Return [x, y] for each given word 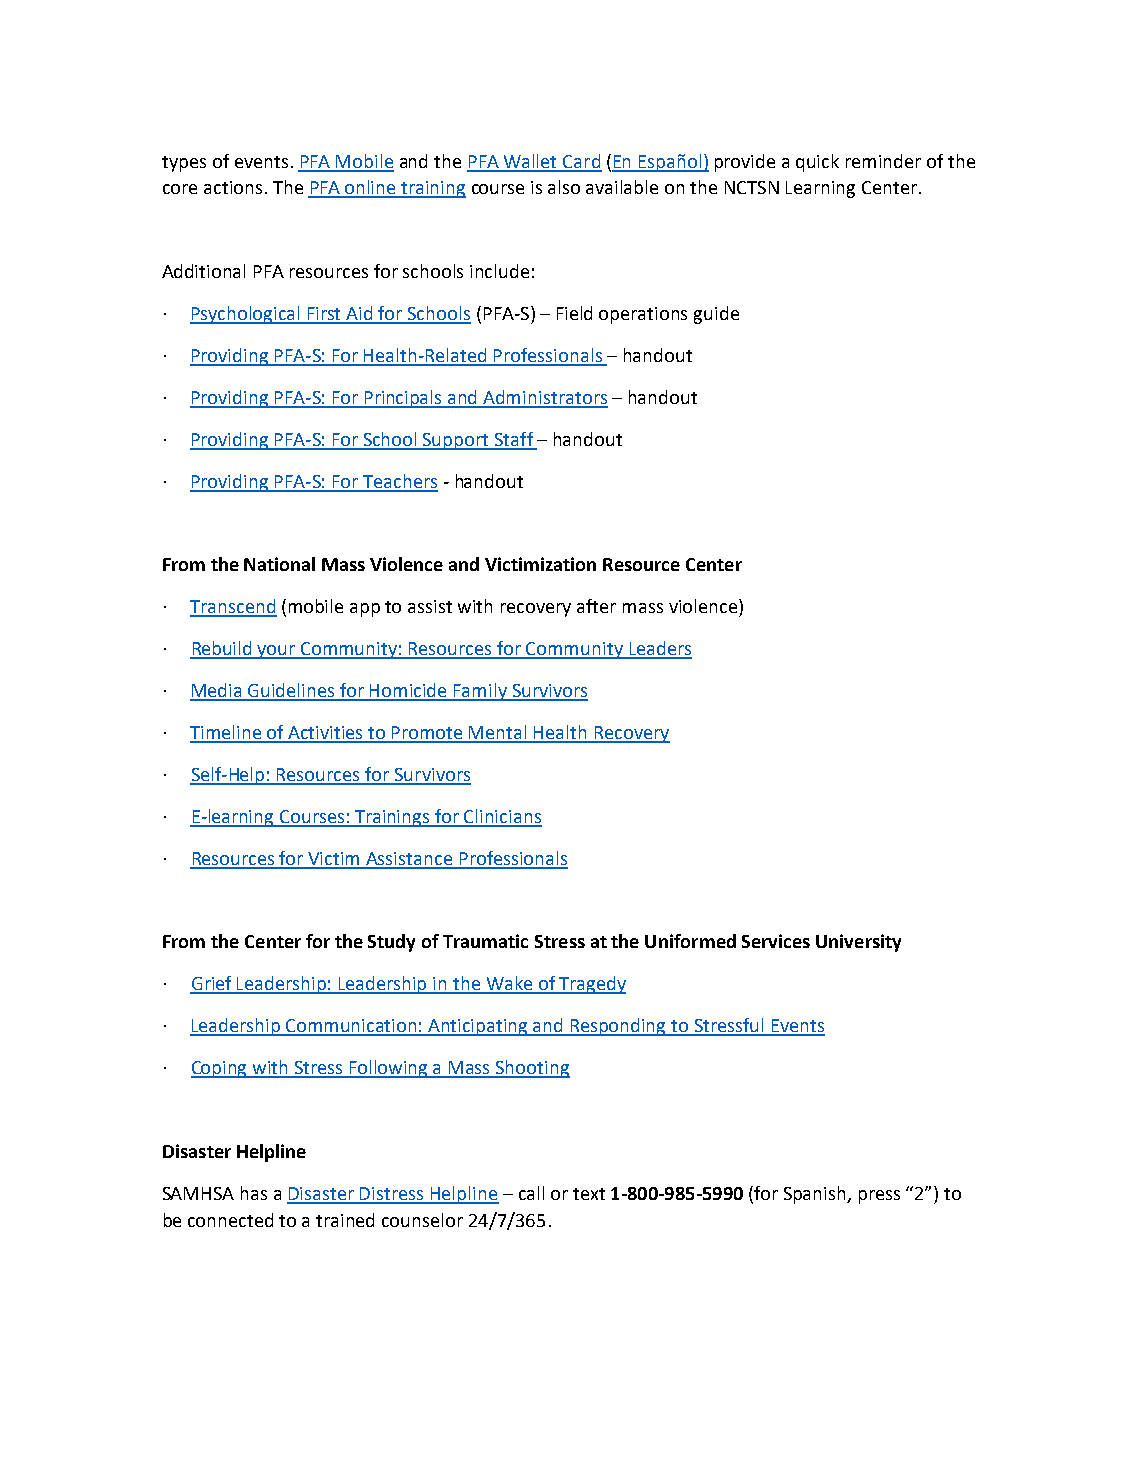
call [531, 1193]
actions [233, 187]
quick [817, 163]
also [564, 187]
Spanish [816, 1195]
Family [480, 692]
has [254, 1193]
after [596, 606]
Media [217, 691]
